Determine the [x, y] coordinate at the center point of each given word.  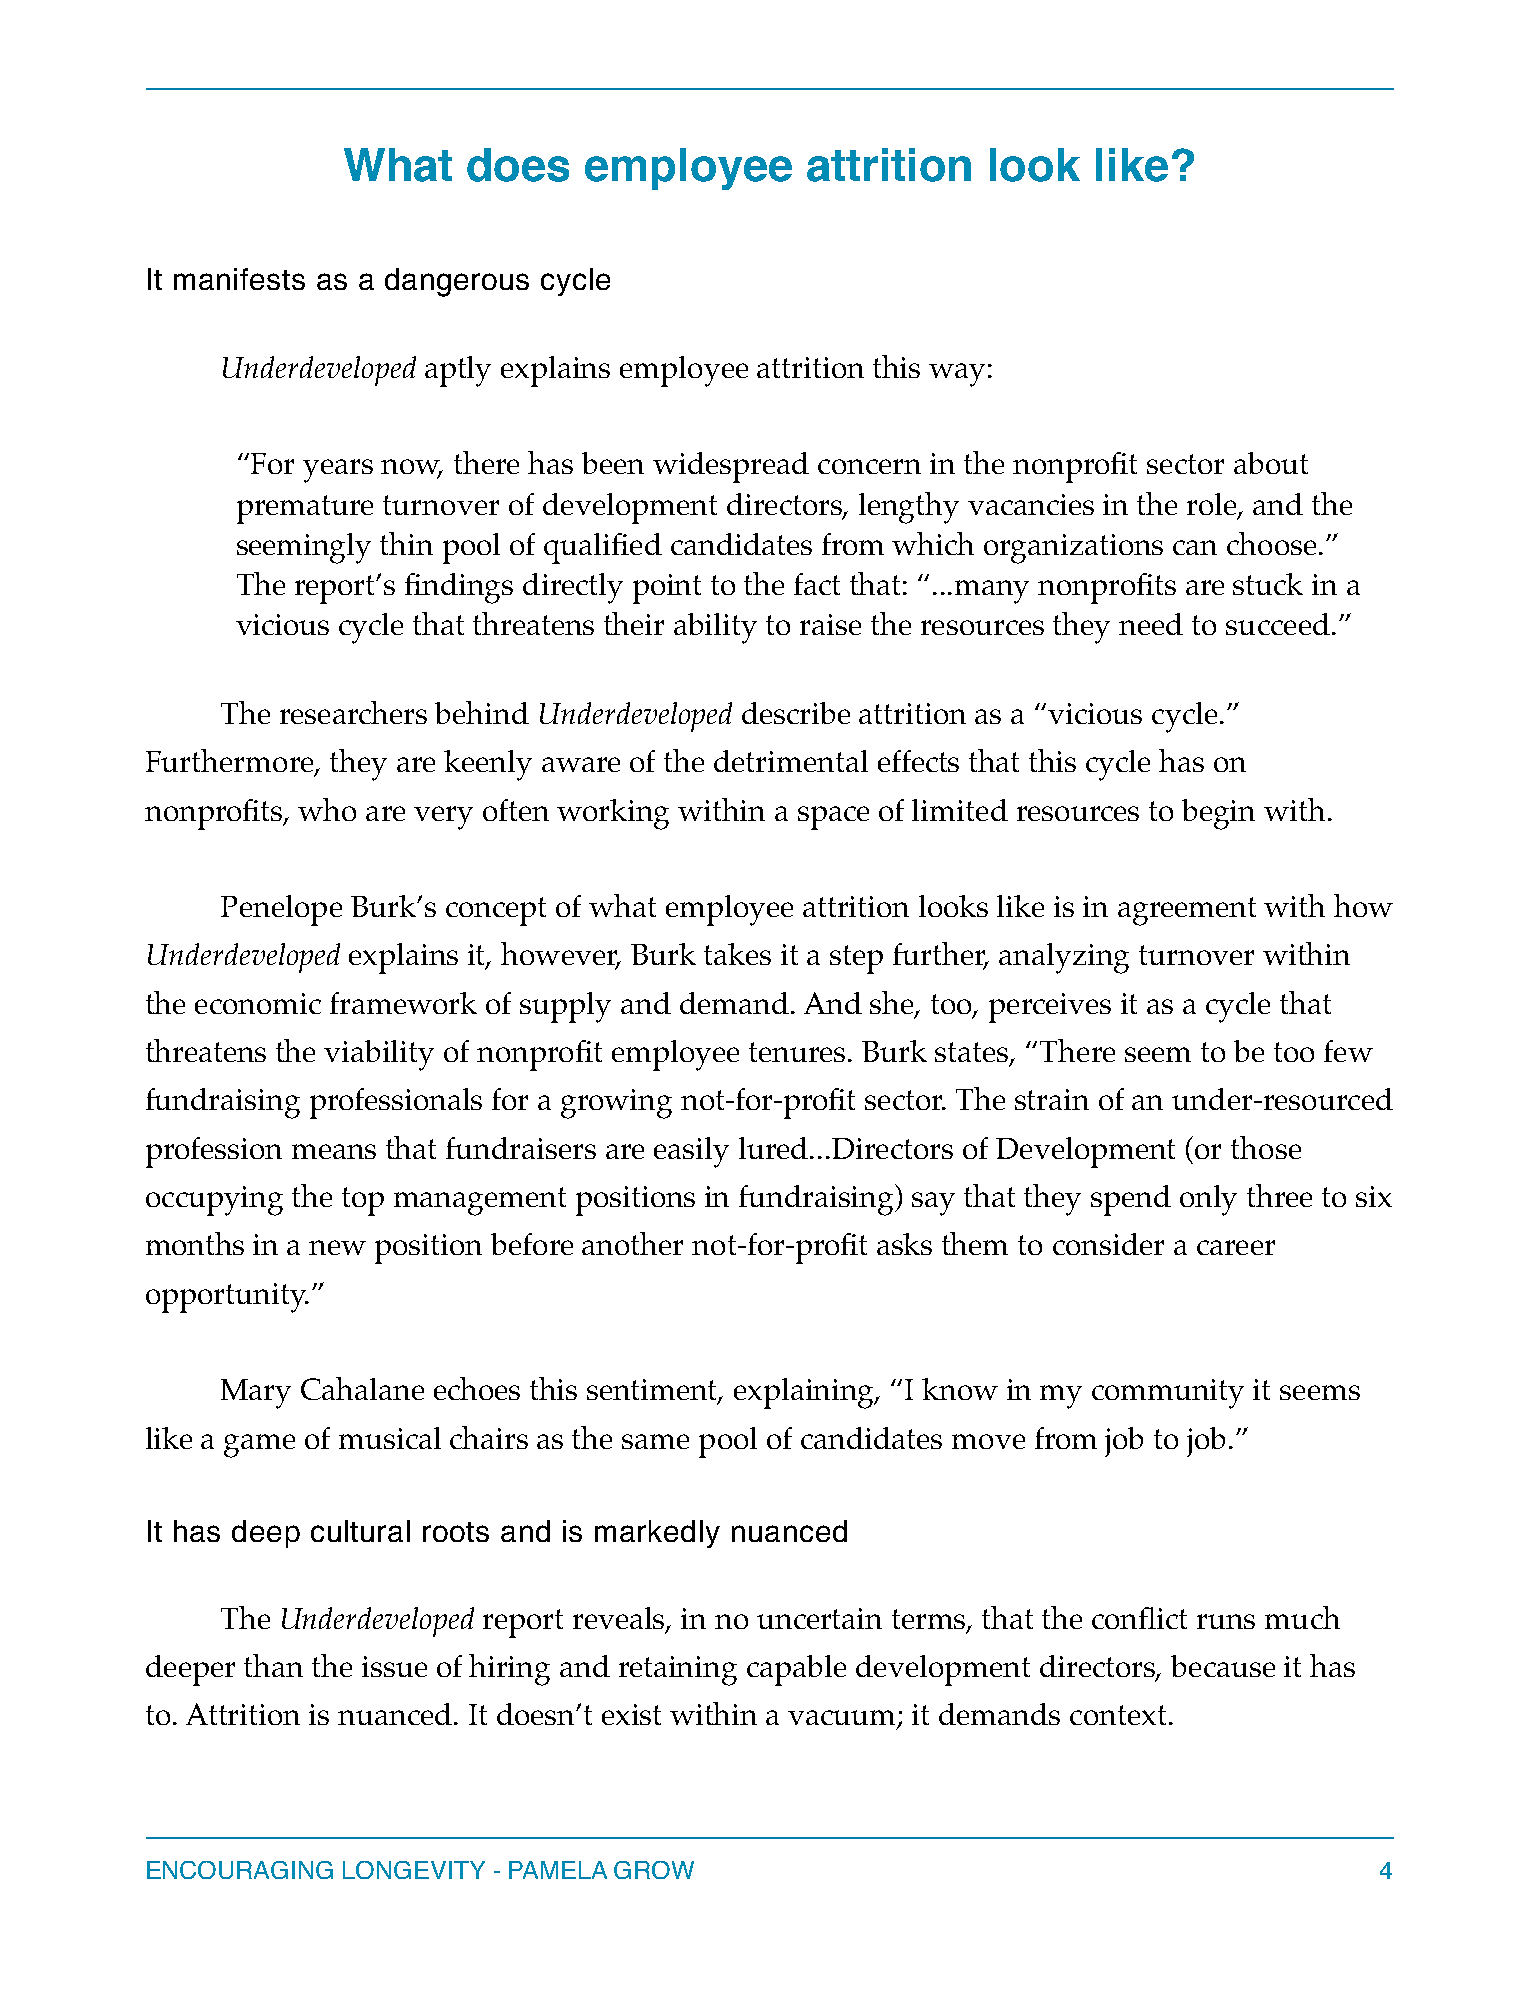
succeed [1278, 624]
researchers [353, 712]
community [1168, 1394]
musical [390, 1438]
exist [631, 1714]
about [1271, 463]
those [1266, 1147]
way [957, 375]
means [334, 1151]
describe [796, 713]
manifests [239, 279]
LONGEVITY [414, 1870]
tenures [799, 1052]
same [655, 1441]
